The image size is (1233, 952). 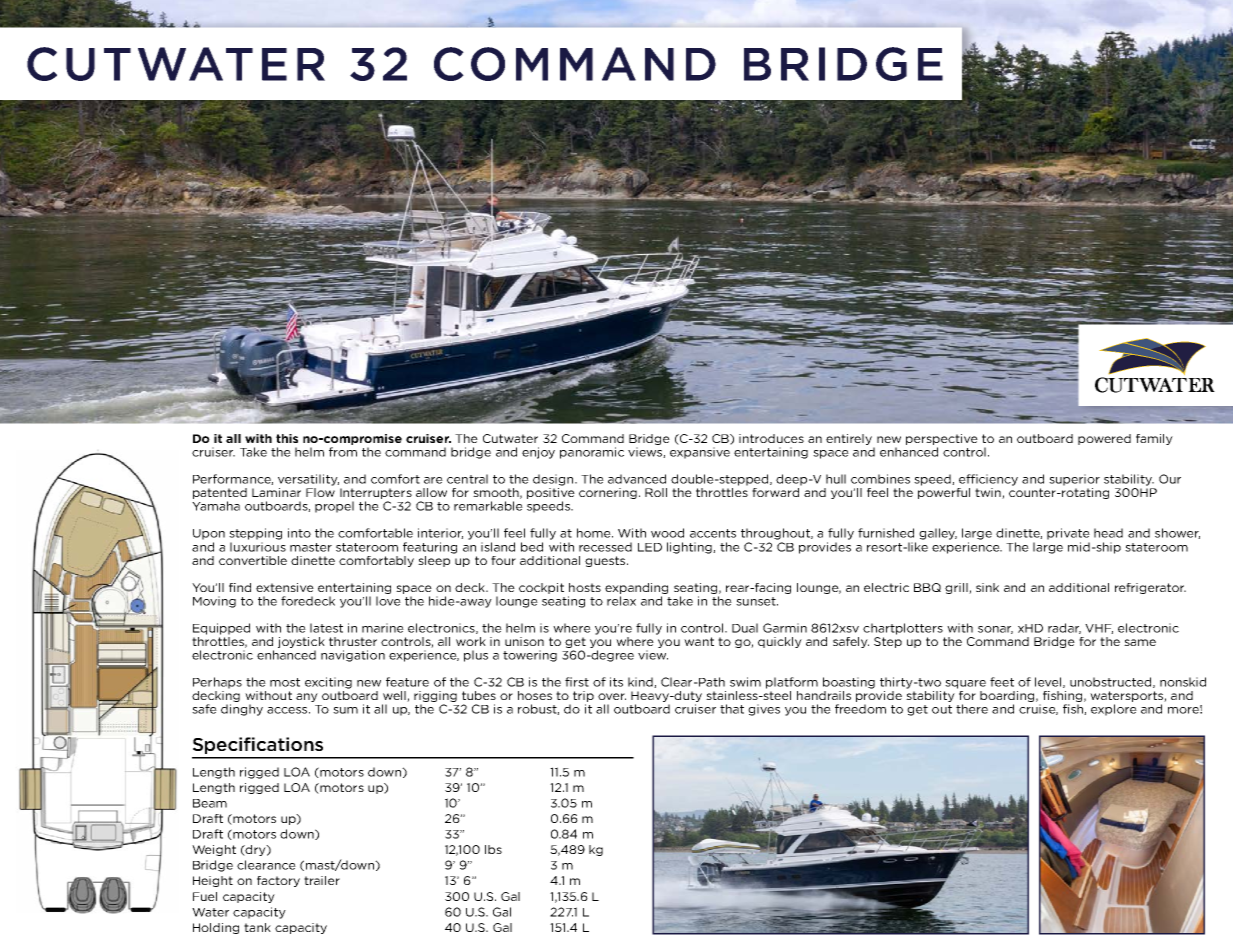 What do you see at coordinates (606, 561) in the screenshot?
I see `guests` at bounding box center [606, 561].
